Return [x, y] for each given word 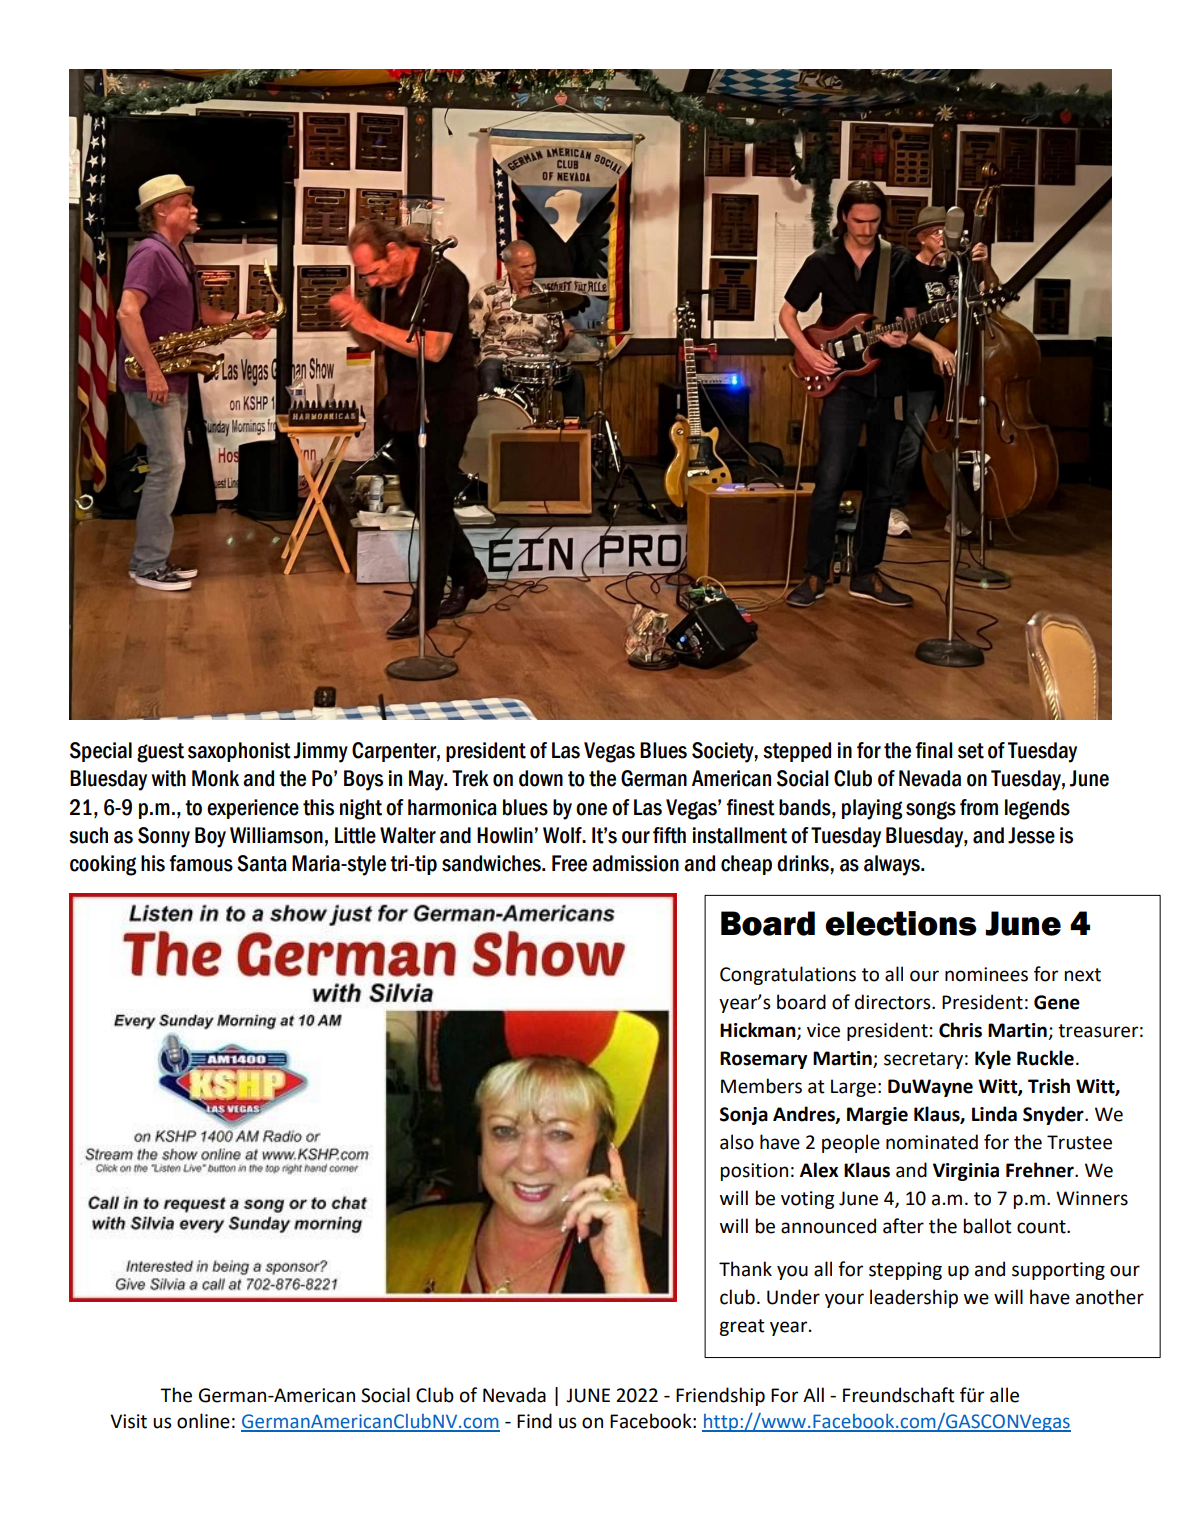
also [737, 1142]
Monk [215, 778]
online [203, 1421]
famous [201, 863]
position [754, 1172]
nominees [986, 974]
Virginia [966, 1172]
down [541, 778]
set [971, 751]
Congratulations [788, 975]
